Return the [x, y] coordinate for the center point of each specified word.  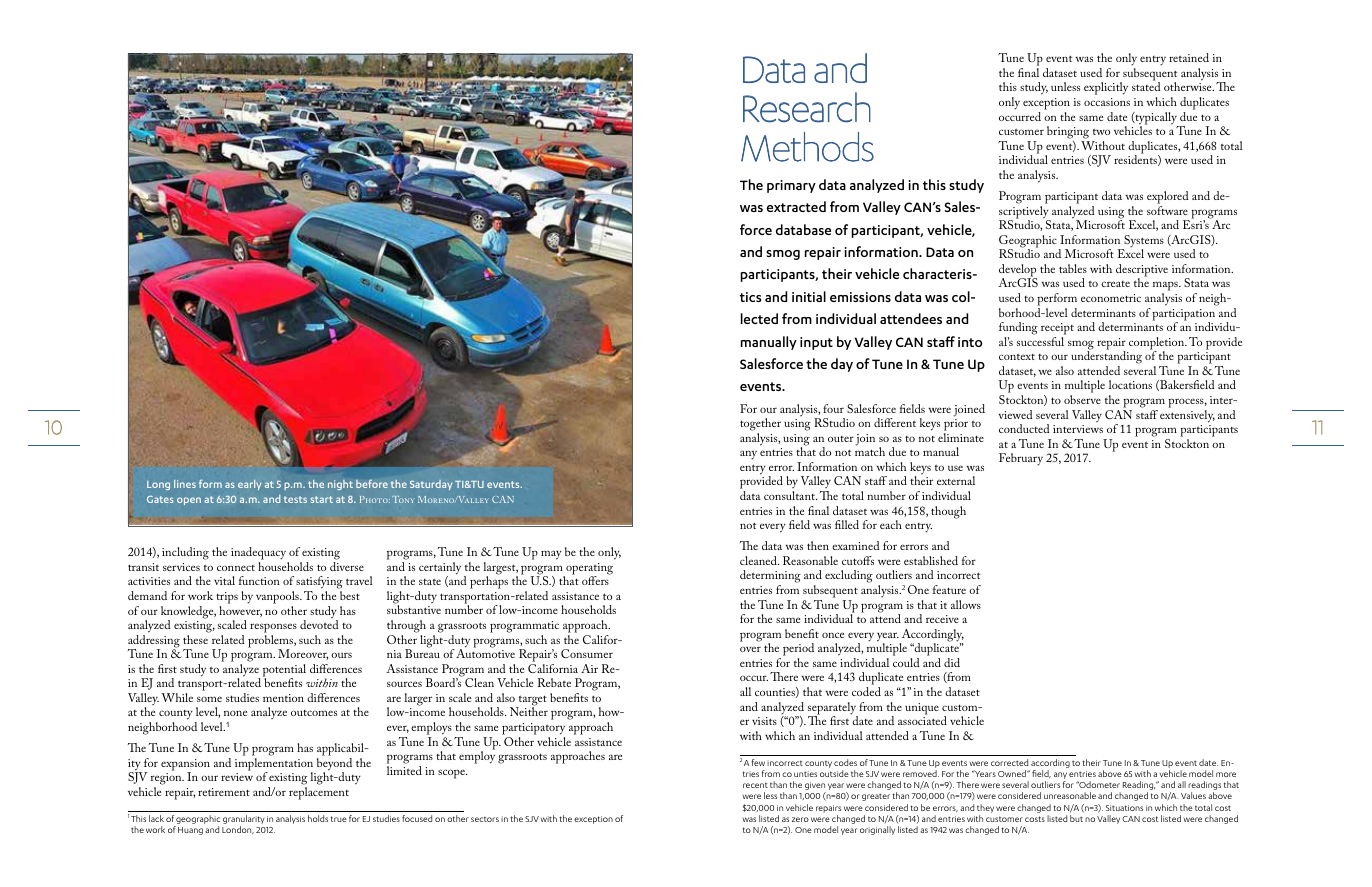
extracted [796, 206]
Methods [807, 147]
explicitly [1106, 88]
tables [1073, 268]
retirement [224, 792]
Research [807, 107]
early [249, 485]
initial [809, 296]
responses [273, 628]
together [760, 424]
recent [755, 785]
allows [966, 604]
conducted [1024, 428]
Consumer [587, 653]
